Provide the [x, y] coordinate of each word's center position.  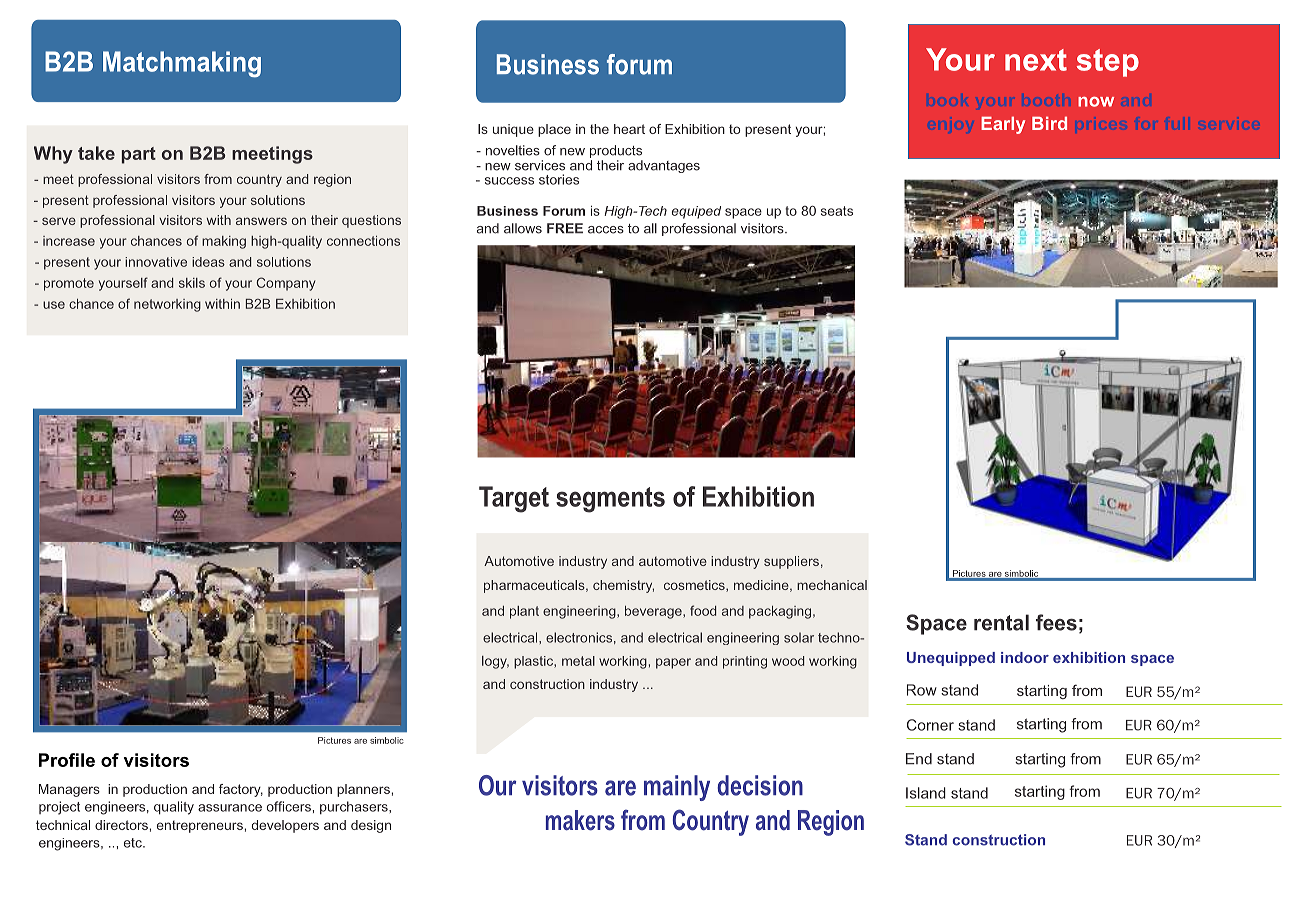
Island [926, 793]
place [554, 130]
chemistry [623, 586]
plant [524, 612]
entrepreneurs [201, 826]
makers [580, 820]
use [54, 305]
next [1036, 60]
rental [1001, 622]
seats [837, 211]
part [139, 155]
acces [606, 230]
